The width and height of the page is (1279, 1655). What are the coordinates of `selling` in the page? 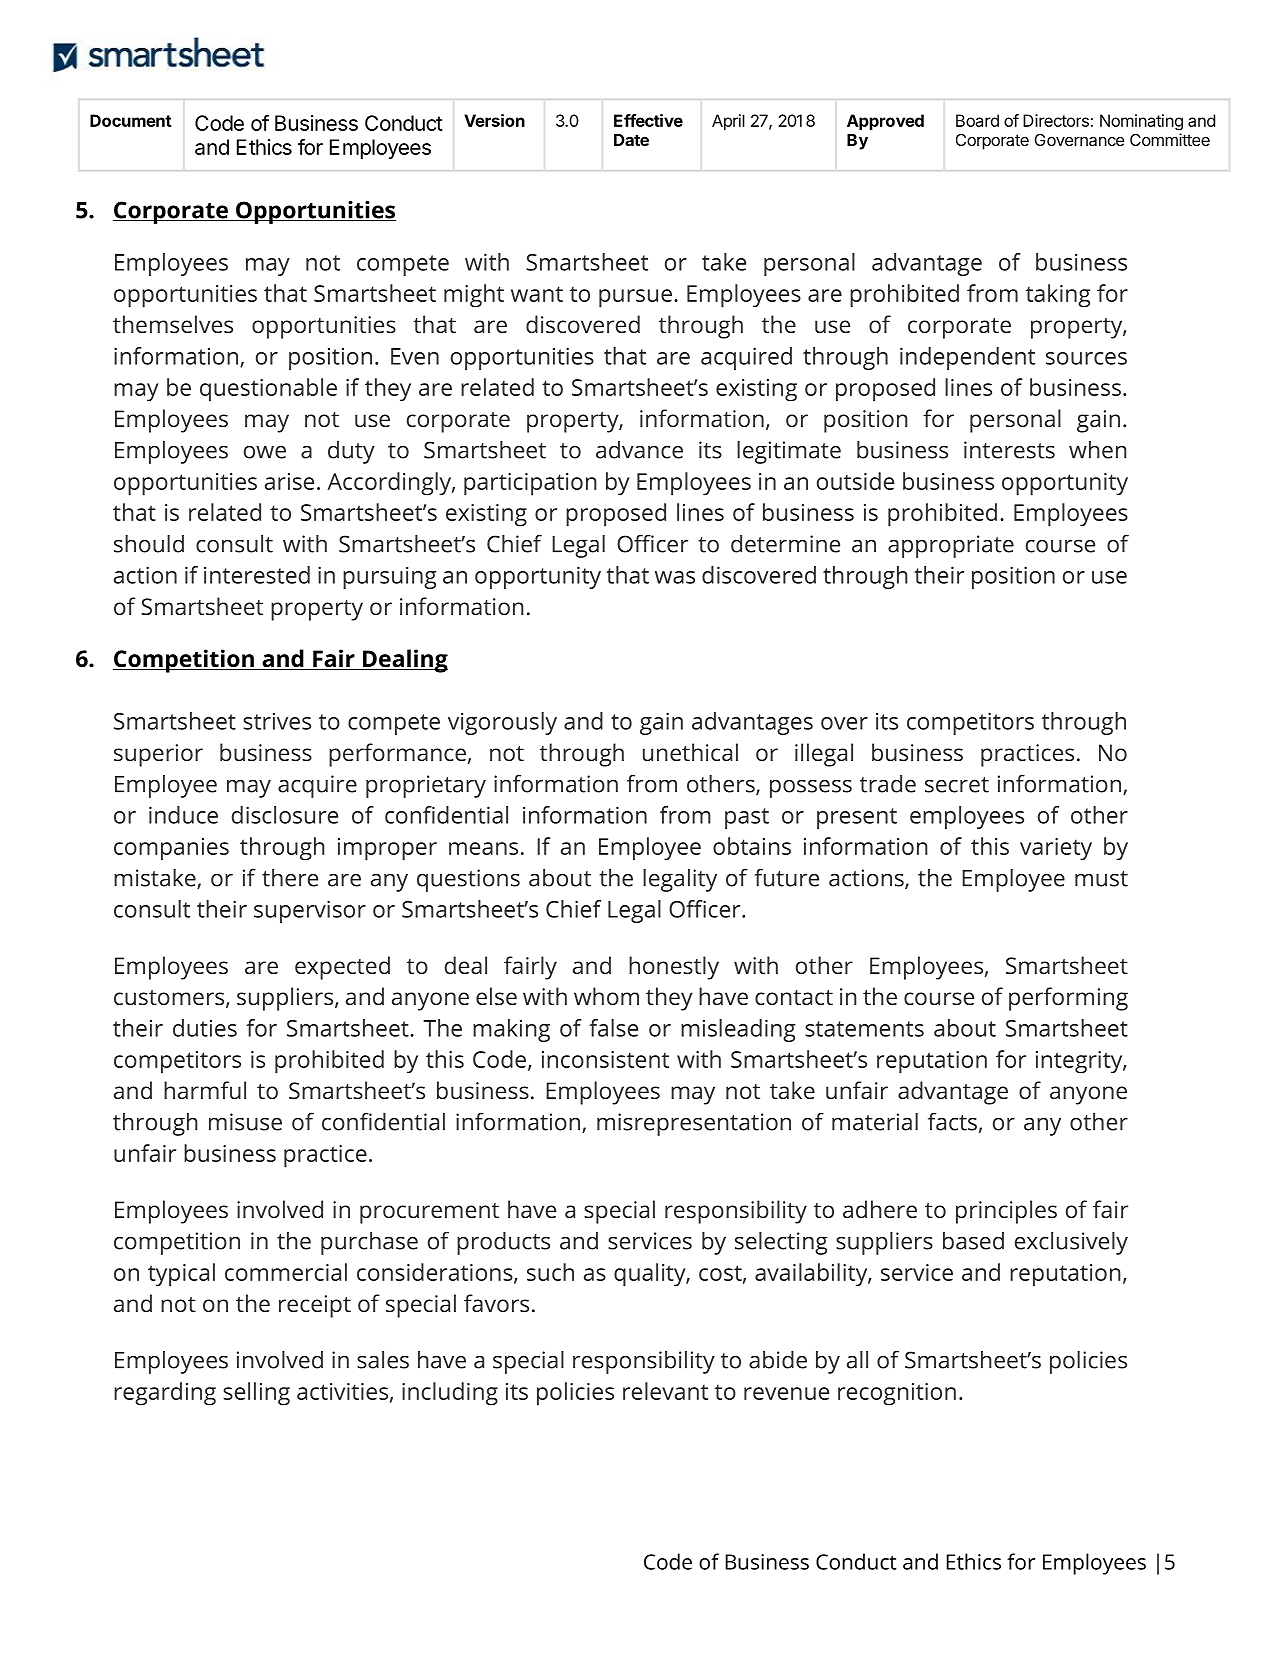 It's located at (256, 1394).
